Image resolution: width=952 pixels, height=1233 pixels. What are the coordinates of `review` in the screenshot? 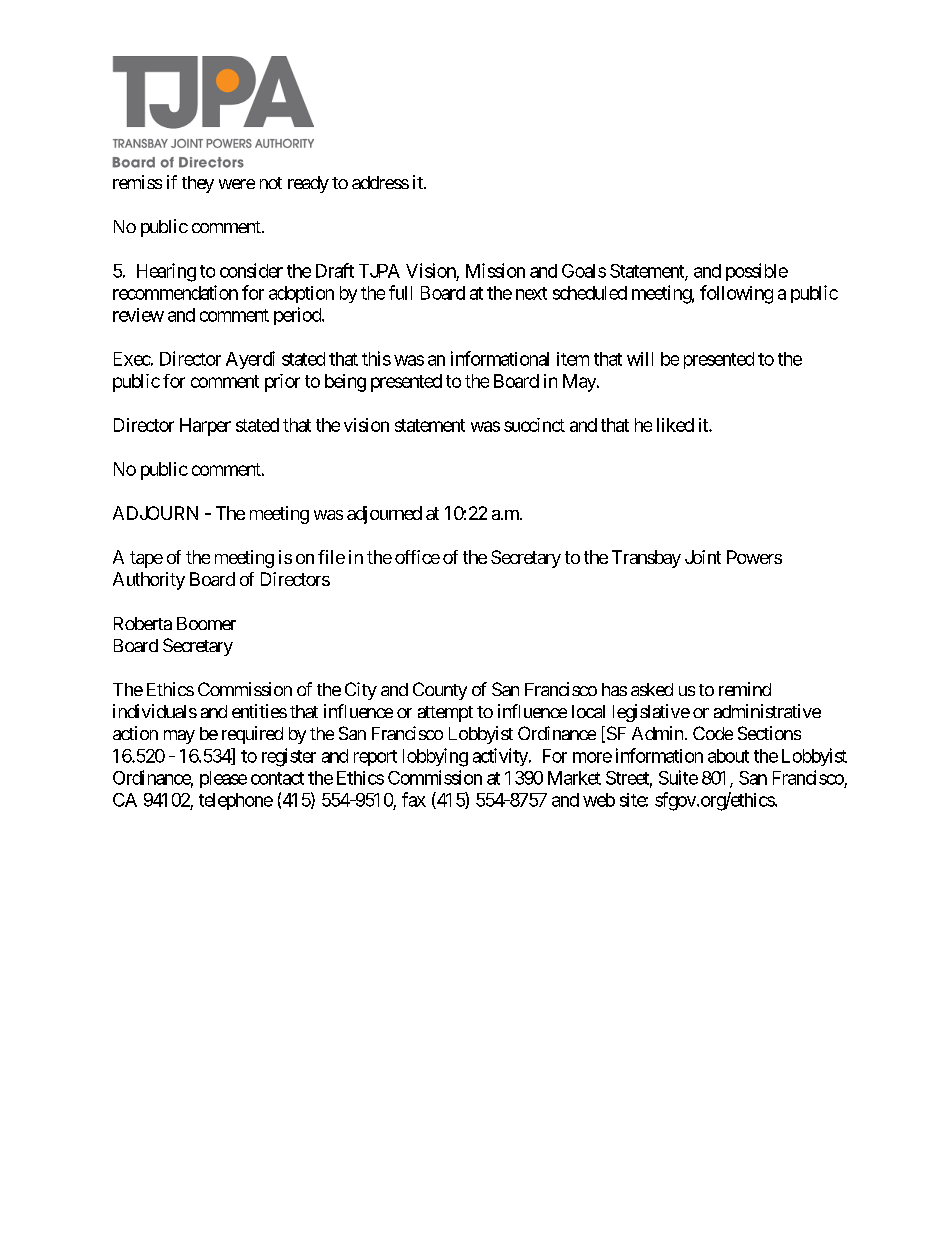 It's located at (138, 315).
